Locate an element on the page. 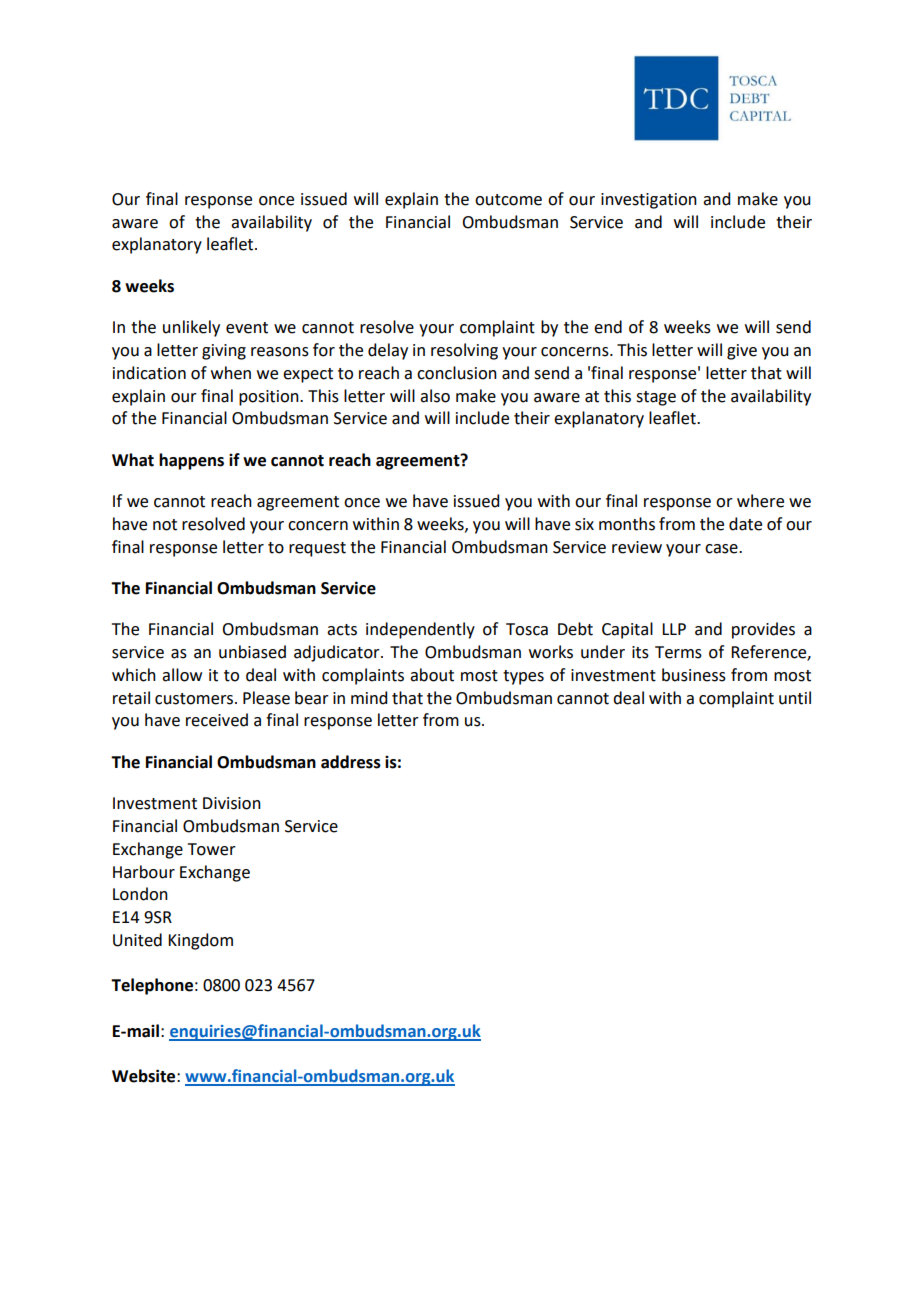 This image has width=924, height=1308. outcome is located at coordinates (508, 200).
